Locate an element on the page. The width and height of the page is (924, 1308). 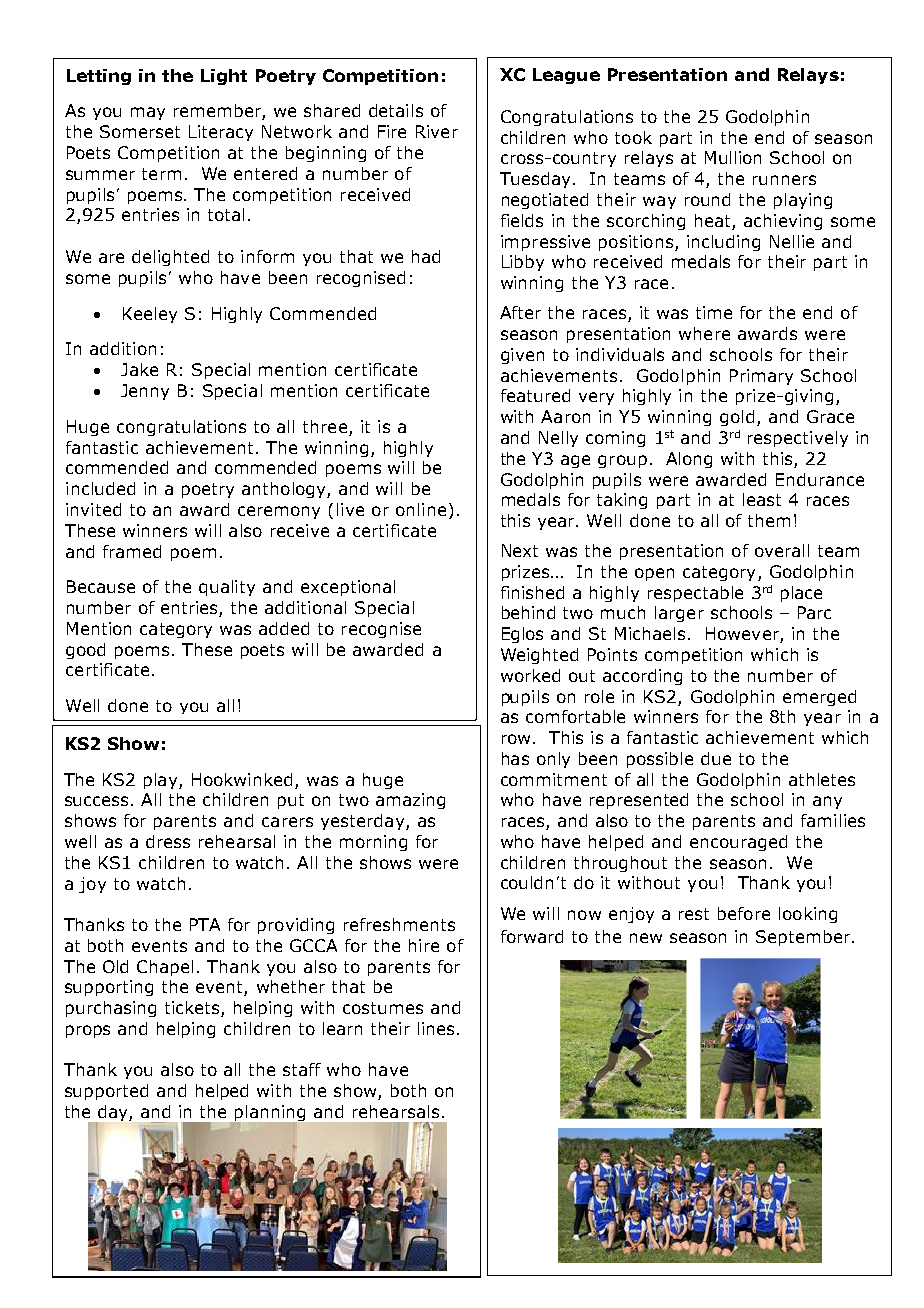
River is located at coordinates (437, 131).
